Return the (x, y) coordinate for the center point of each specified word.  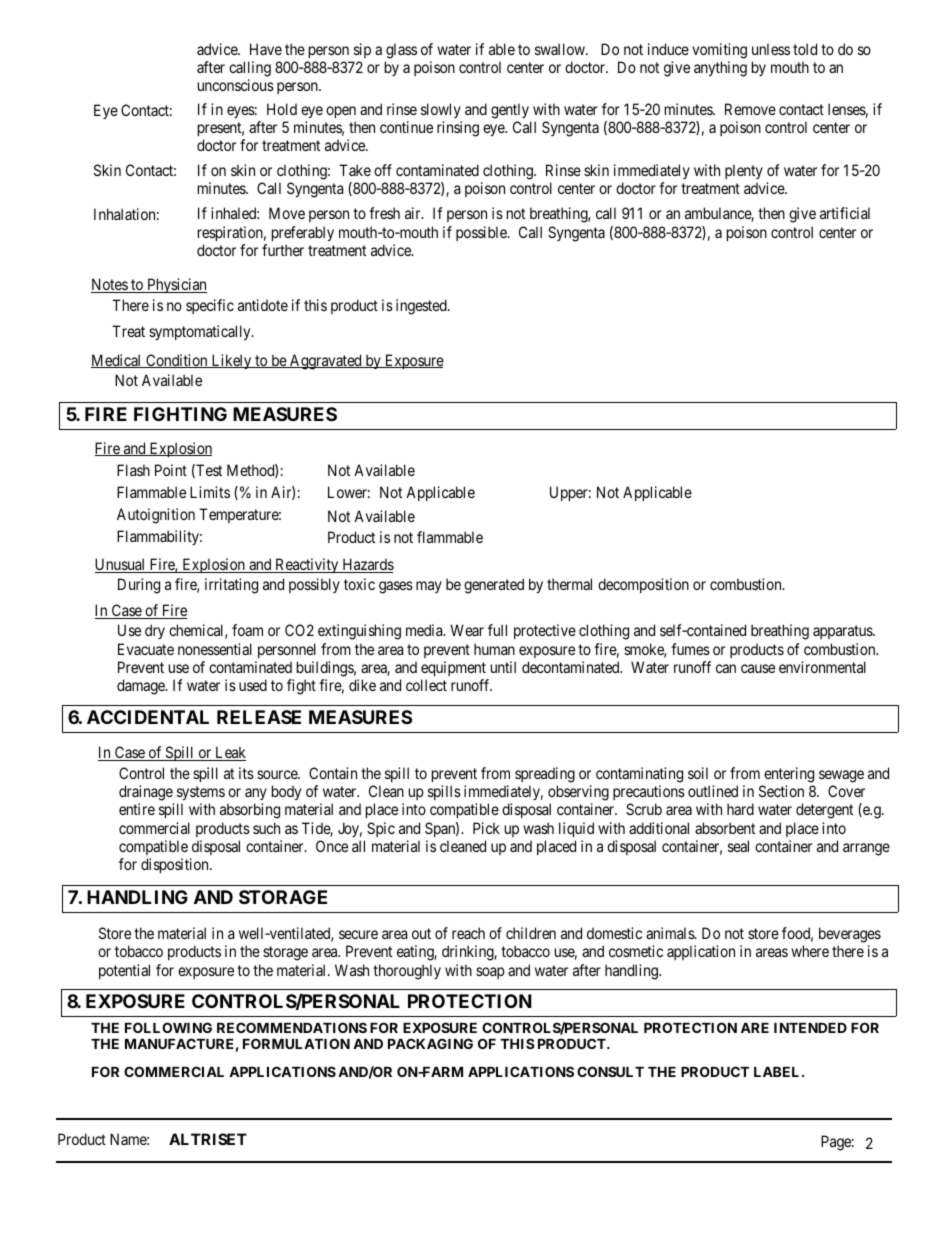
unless (771, 49)
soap (490, 973)
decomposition (643, 585)
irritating (231, 586)
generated (494, 586)
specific (210, 306)
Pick (486, 828)
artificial (845, 213)
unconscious (236, 85)
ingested (422, 307)
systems (201, 793)
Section (781, 791)
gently (510, 111)
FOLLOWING (168, 1027)
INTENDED (810, 1028)
